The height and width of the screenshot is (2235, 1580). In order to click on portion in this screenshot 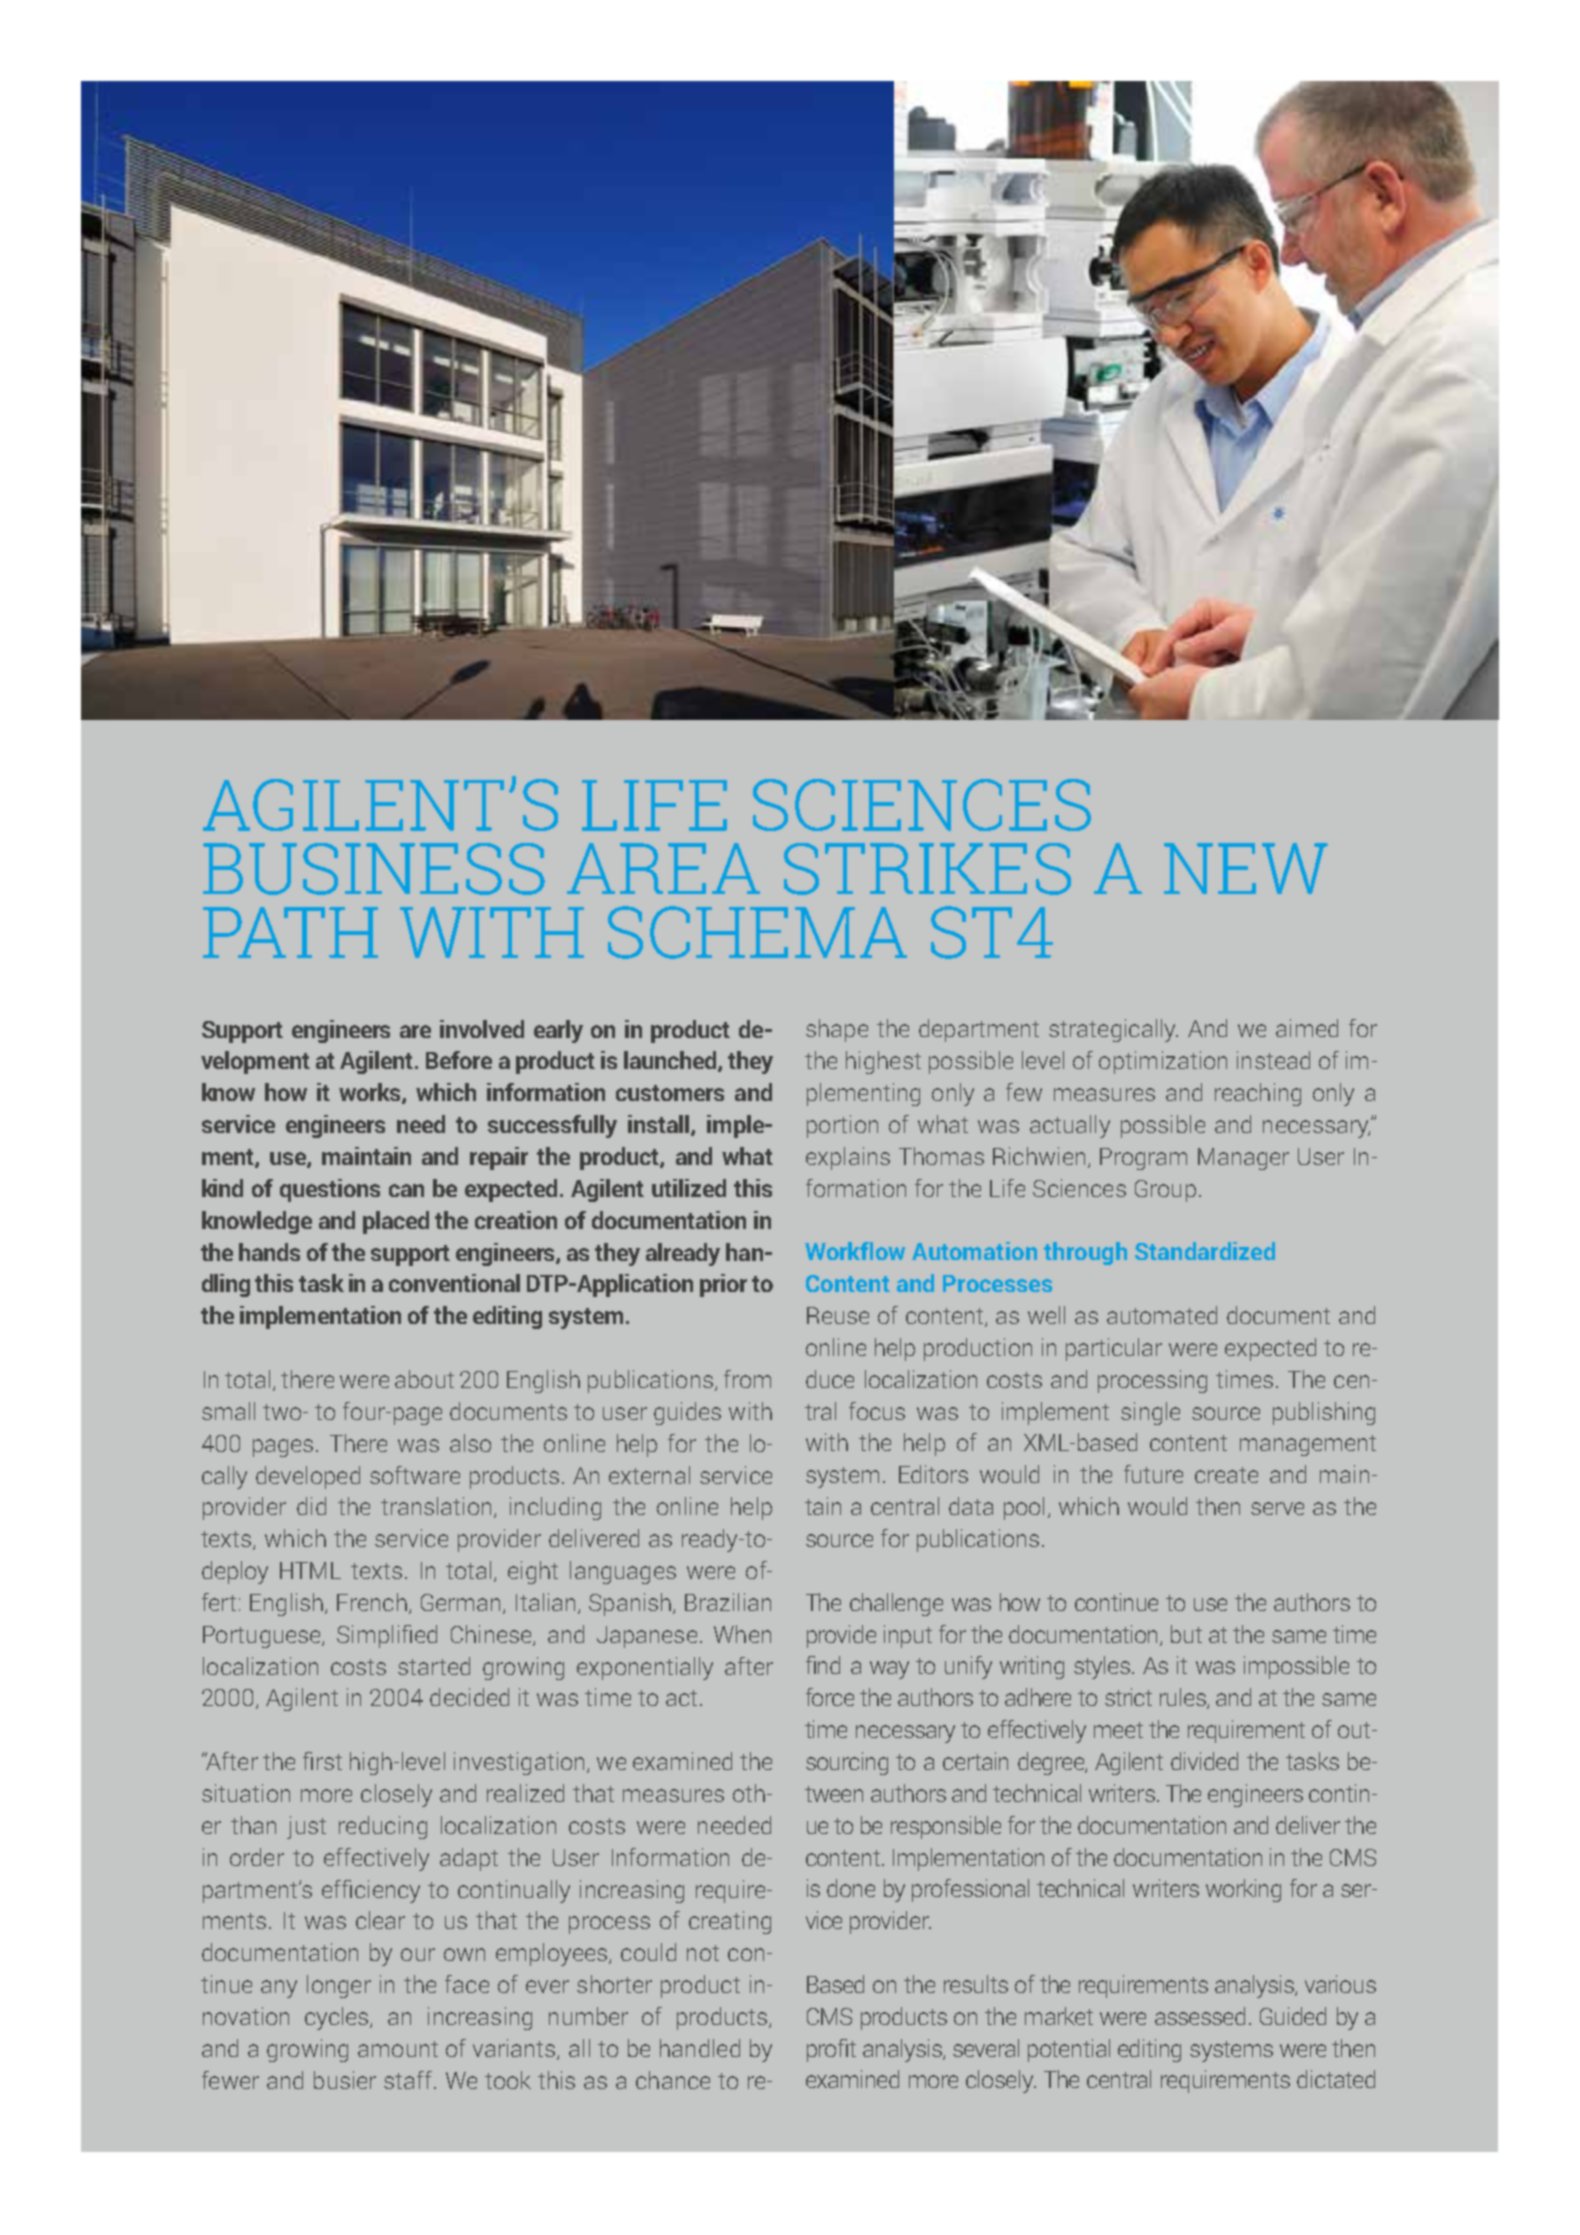, I will do `click(842, 1126)`.
